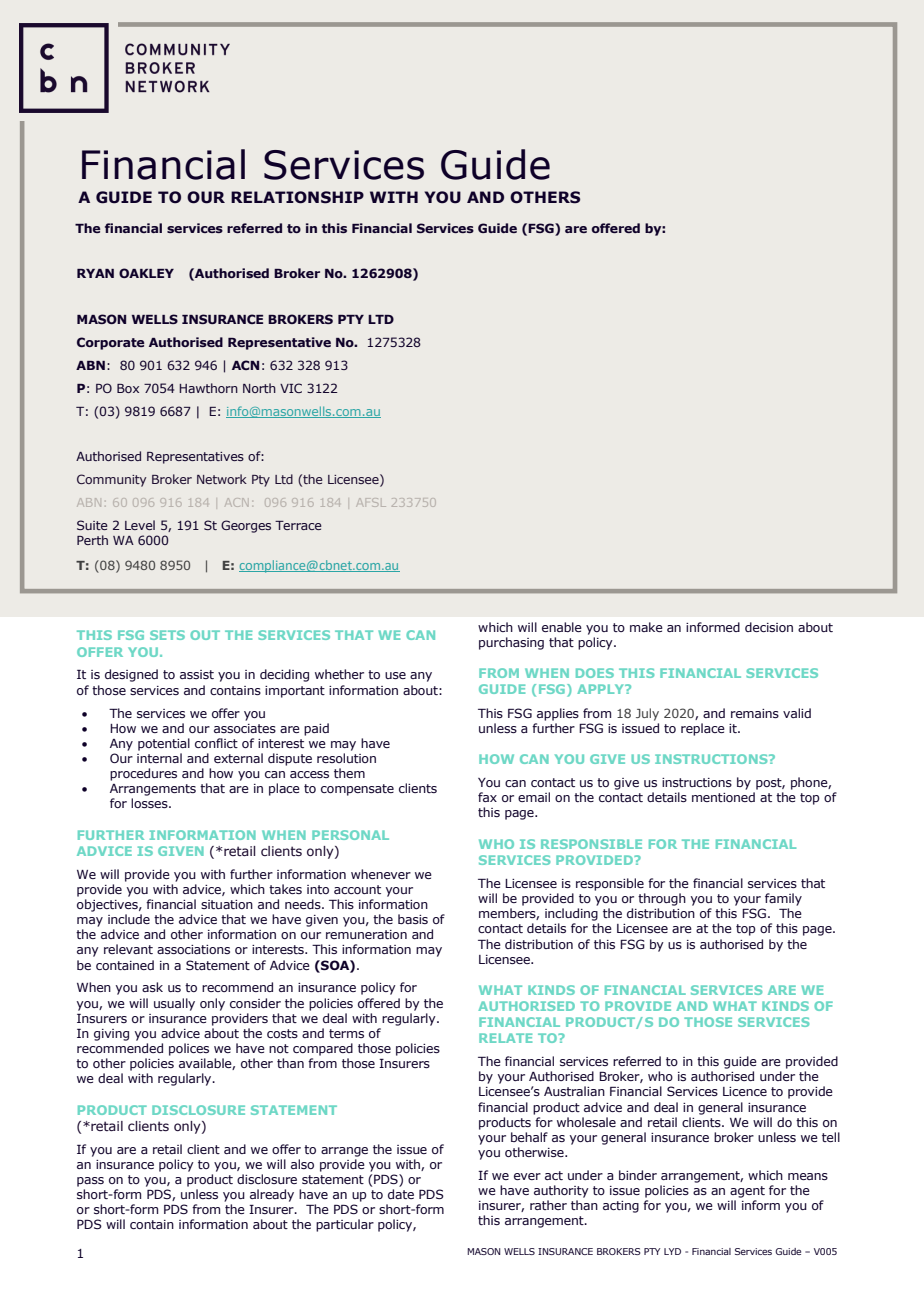 This screenshot has height=1309, width=924. I want to click on potential, so click(164, 744).
